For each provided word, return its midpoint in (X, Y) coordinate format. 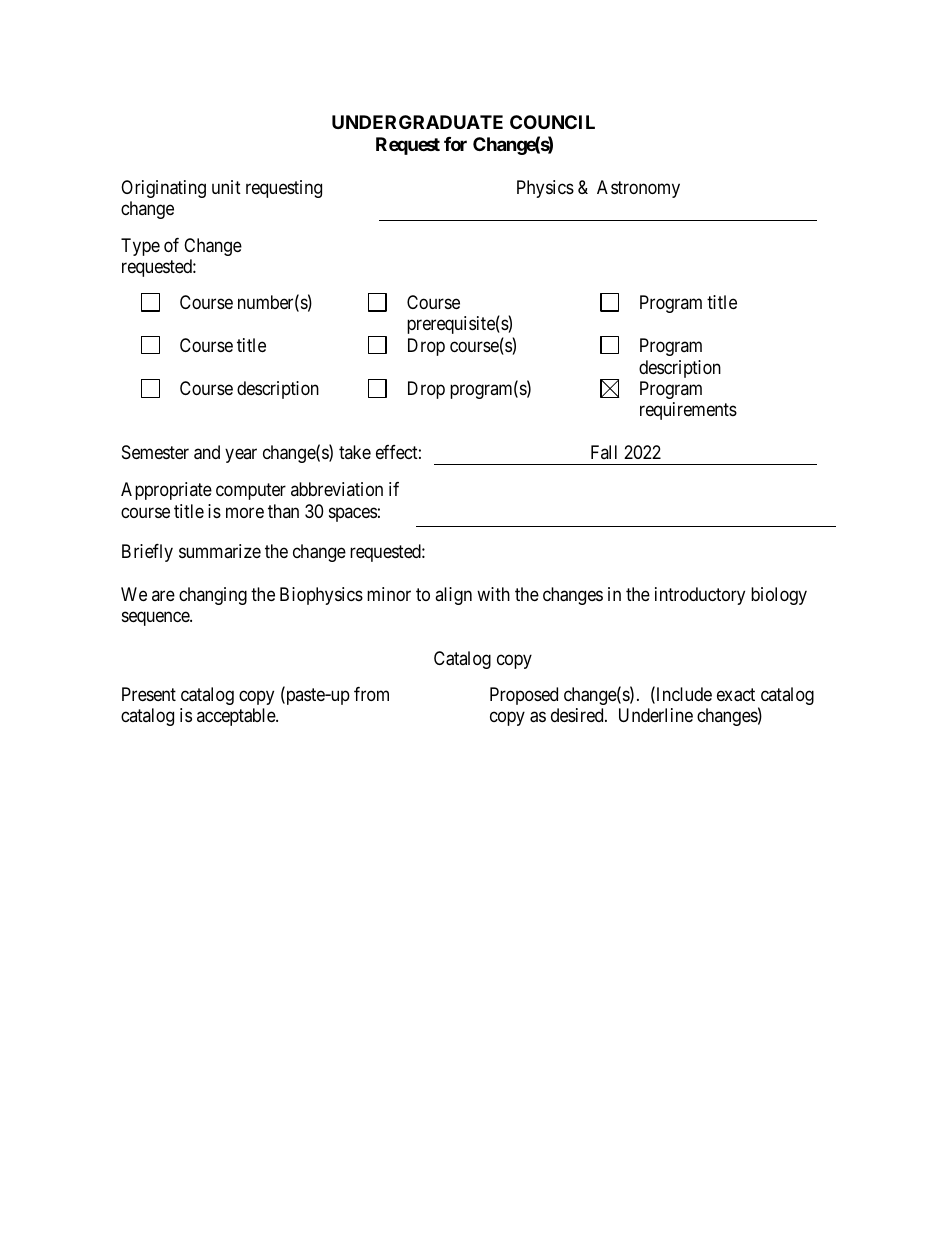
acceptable (237, 717)
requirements (688, 411)
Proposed (524, 696)
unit (226, 187)
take (355, 452)
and (207, 452)
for (455, 144)
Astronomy (638, 189)
